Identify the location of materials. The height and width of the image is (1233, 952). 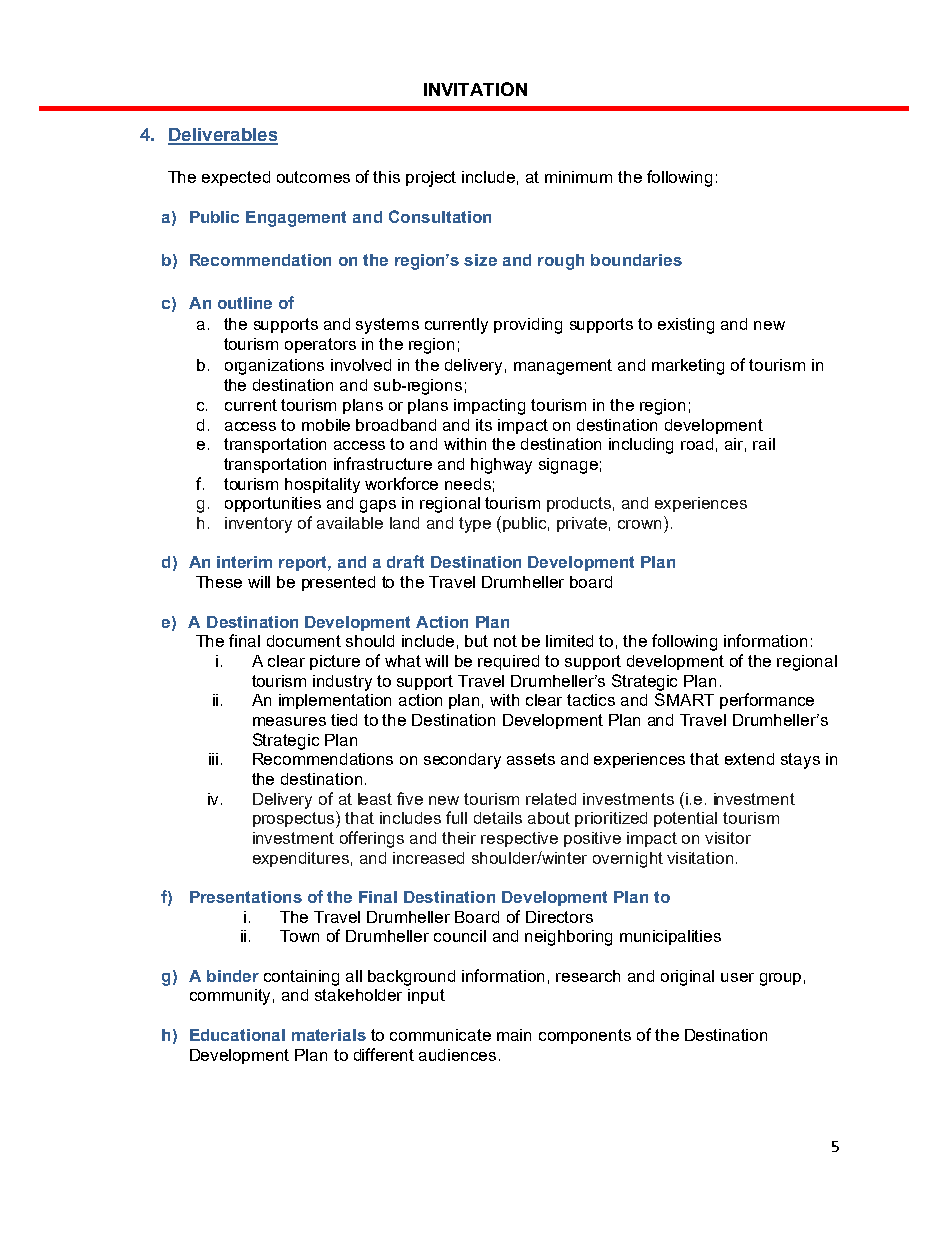
(329, 1035).
